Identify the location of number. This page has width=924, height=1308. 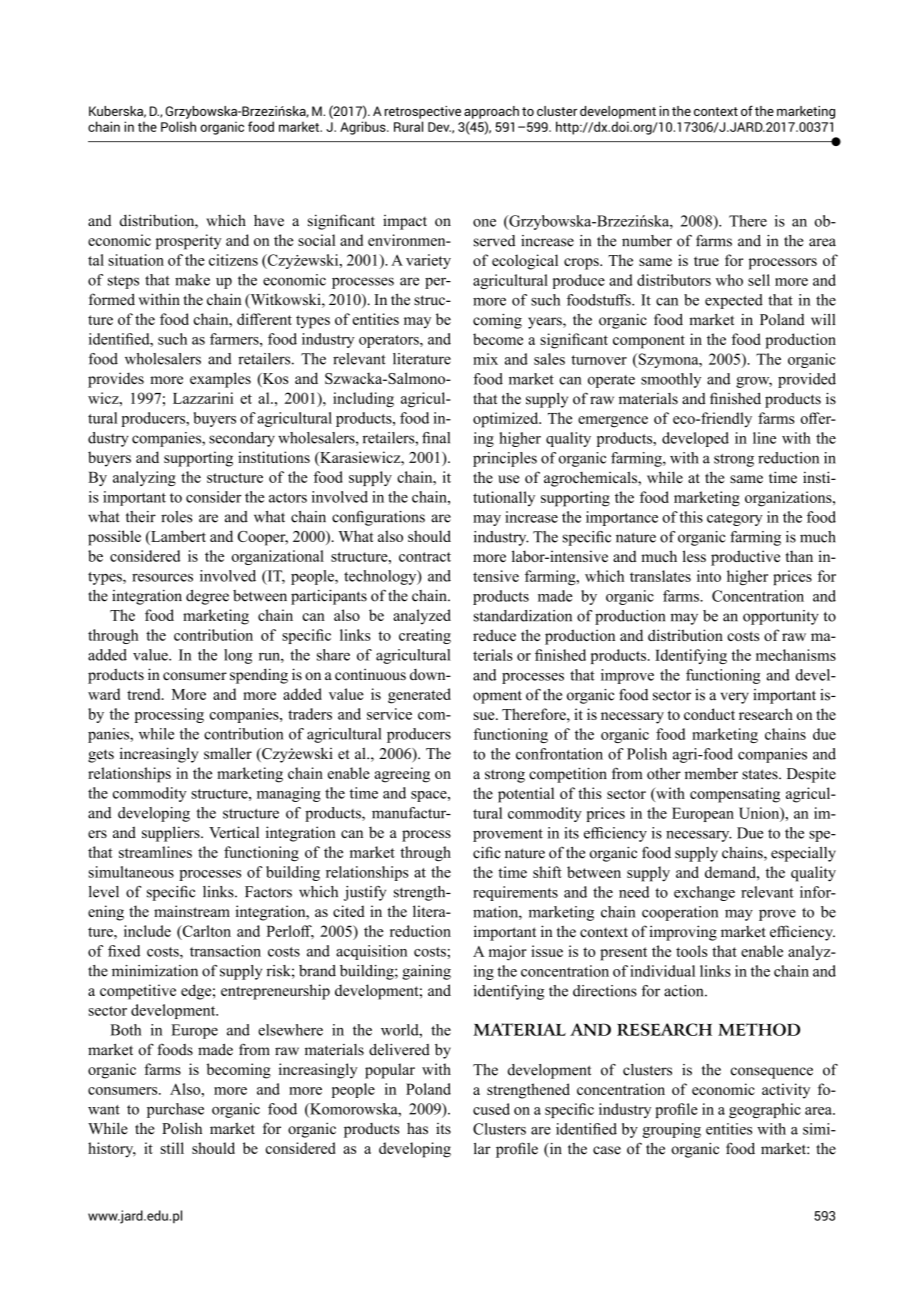
(647, 241).
